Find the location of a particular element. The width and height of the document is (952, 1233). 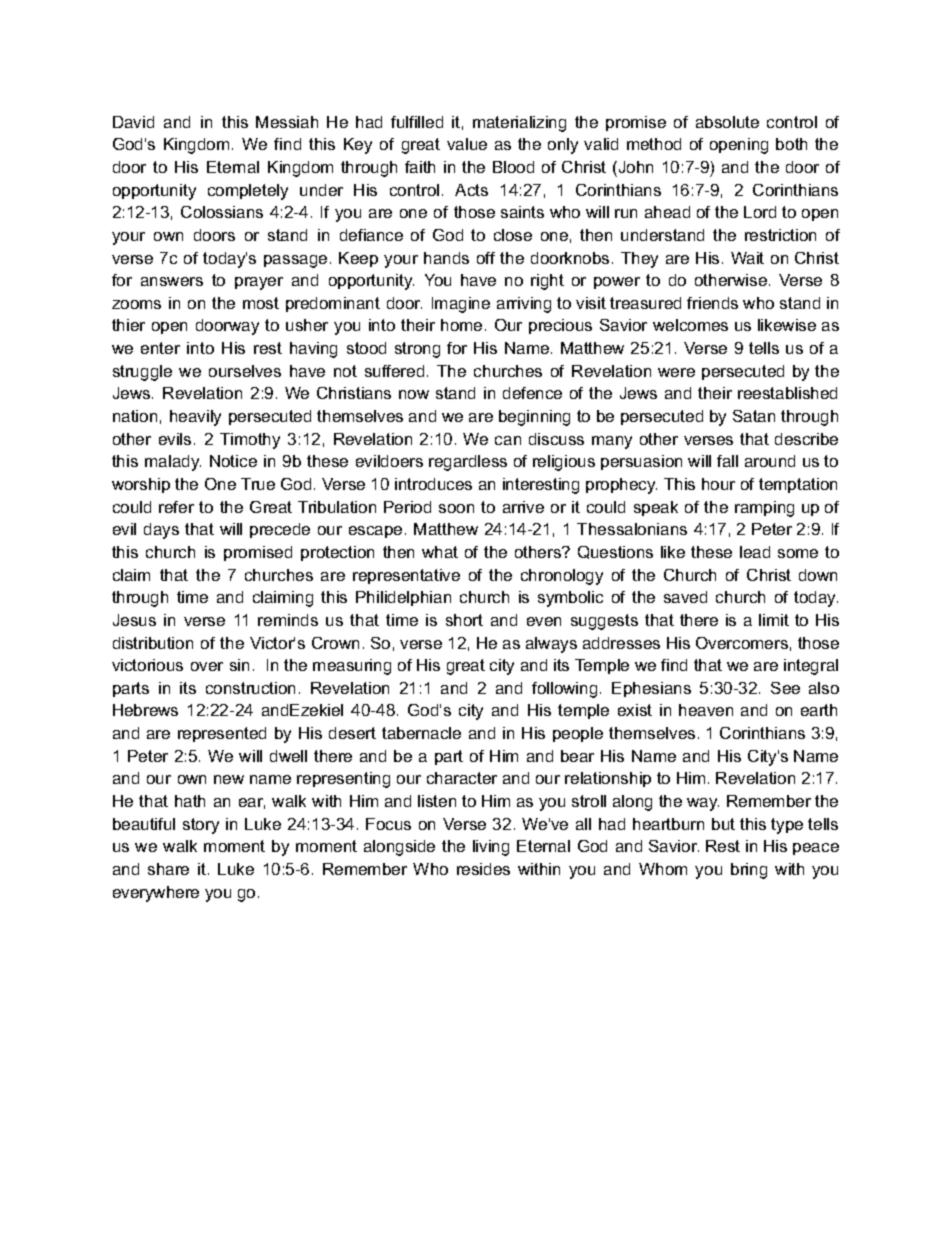

Messiah is located at coordinates (287, 122).
